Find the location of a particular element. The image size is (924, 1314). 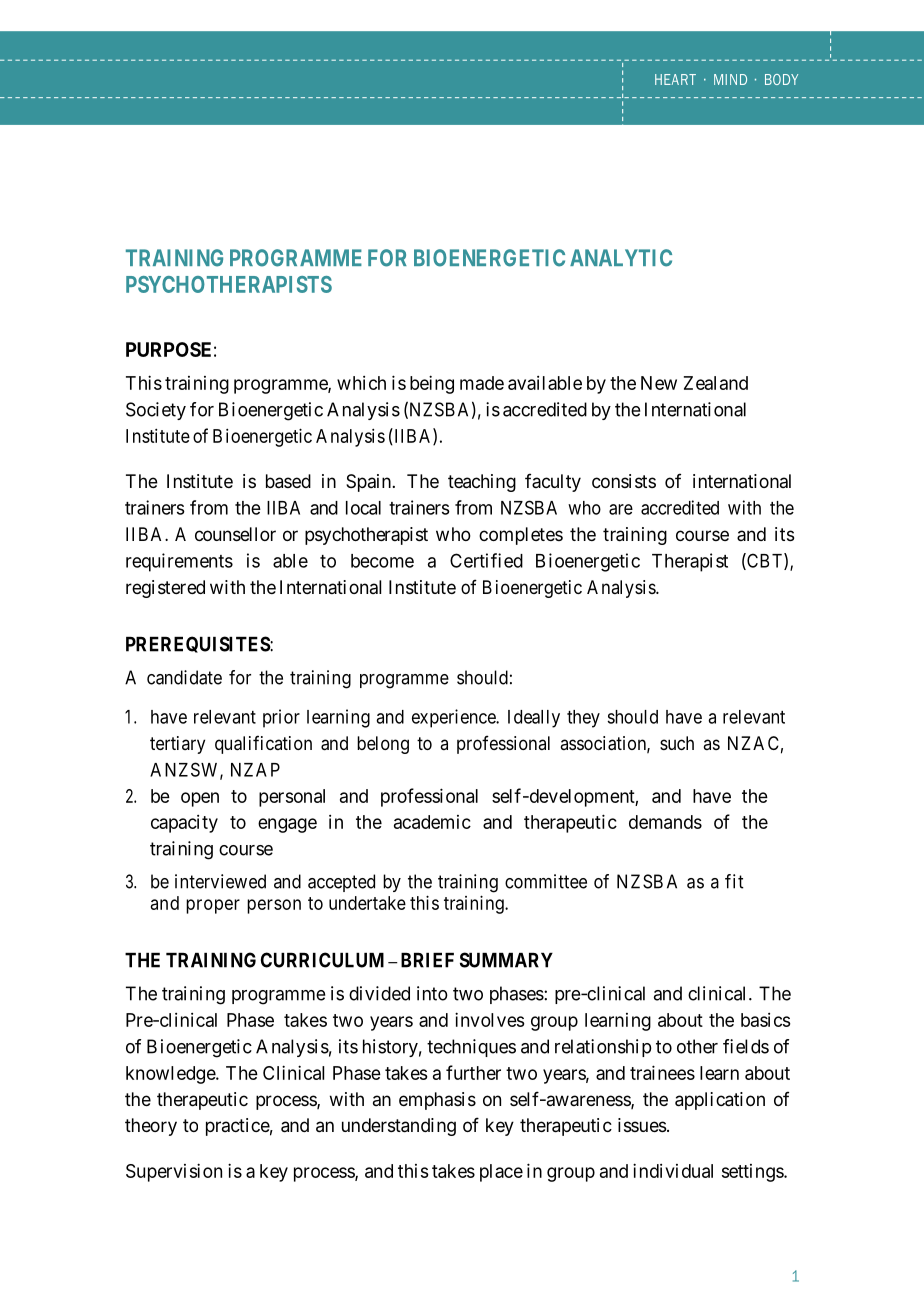

HEART is located at coordinates (675, 79).
